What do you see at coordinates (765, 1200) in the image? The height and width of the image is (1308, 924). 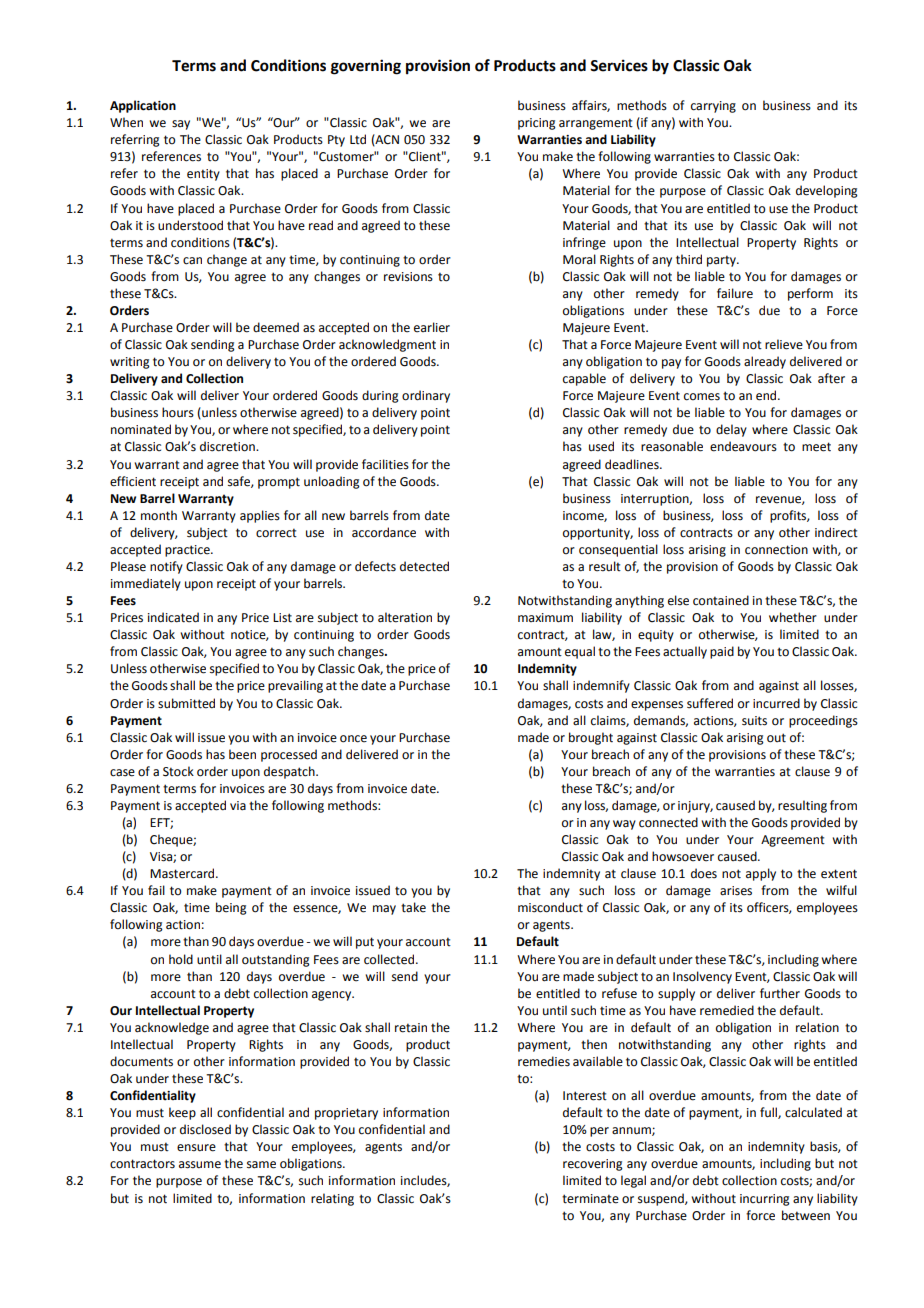 I see `incurring` at bounding box center [765, 1200].
